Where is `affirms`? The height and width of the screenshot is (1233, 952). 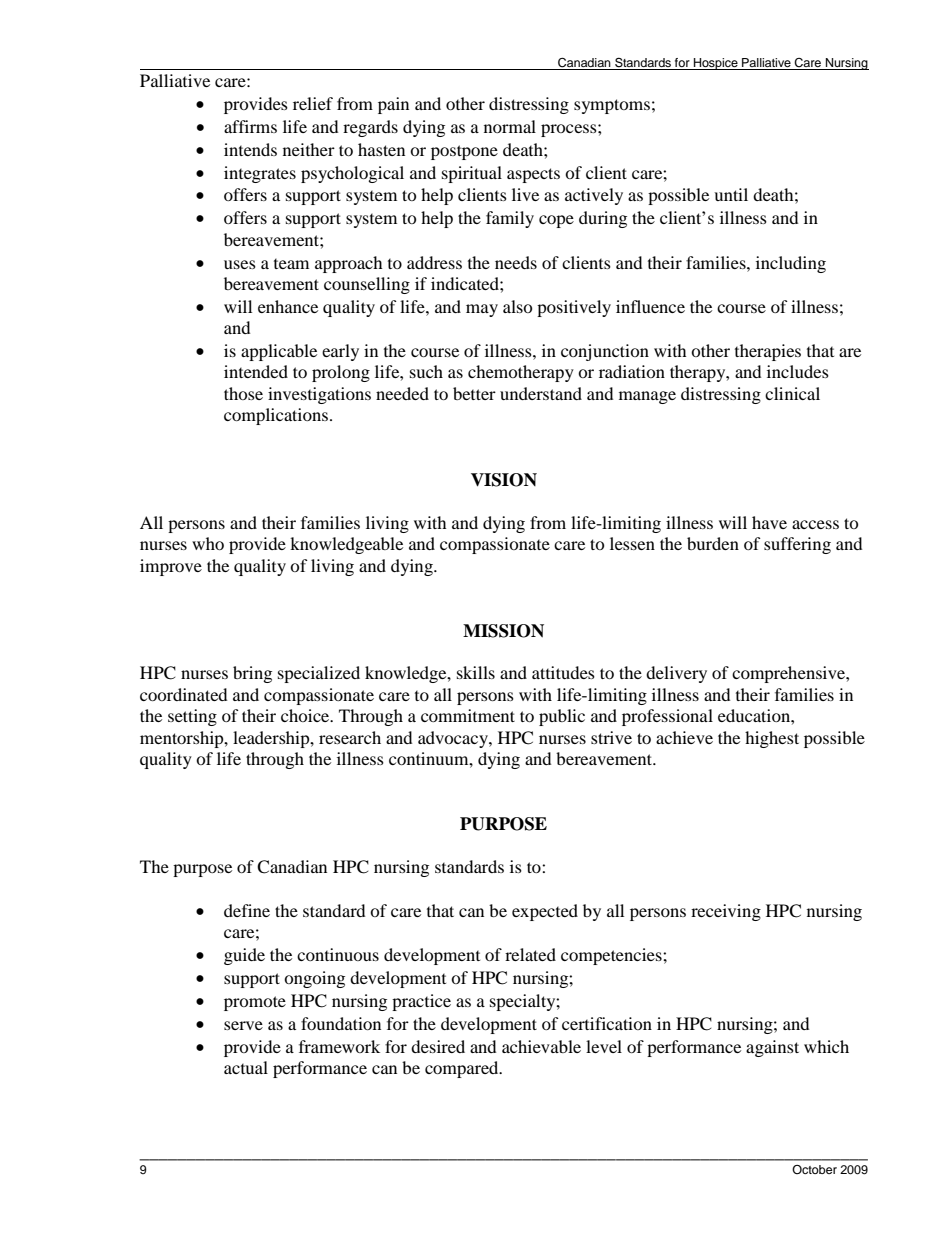
affirms is located at coordinates (250, 126).
